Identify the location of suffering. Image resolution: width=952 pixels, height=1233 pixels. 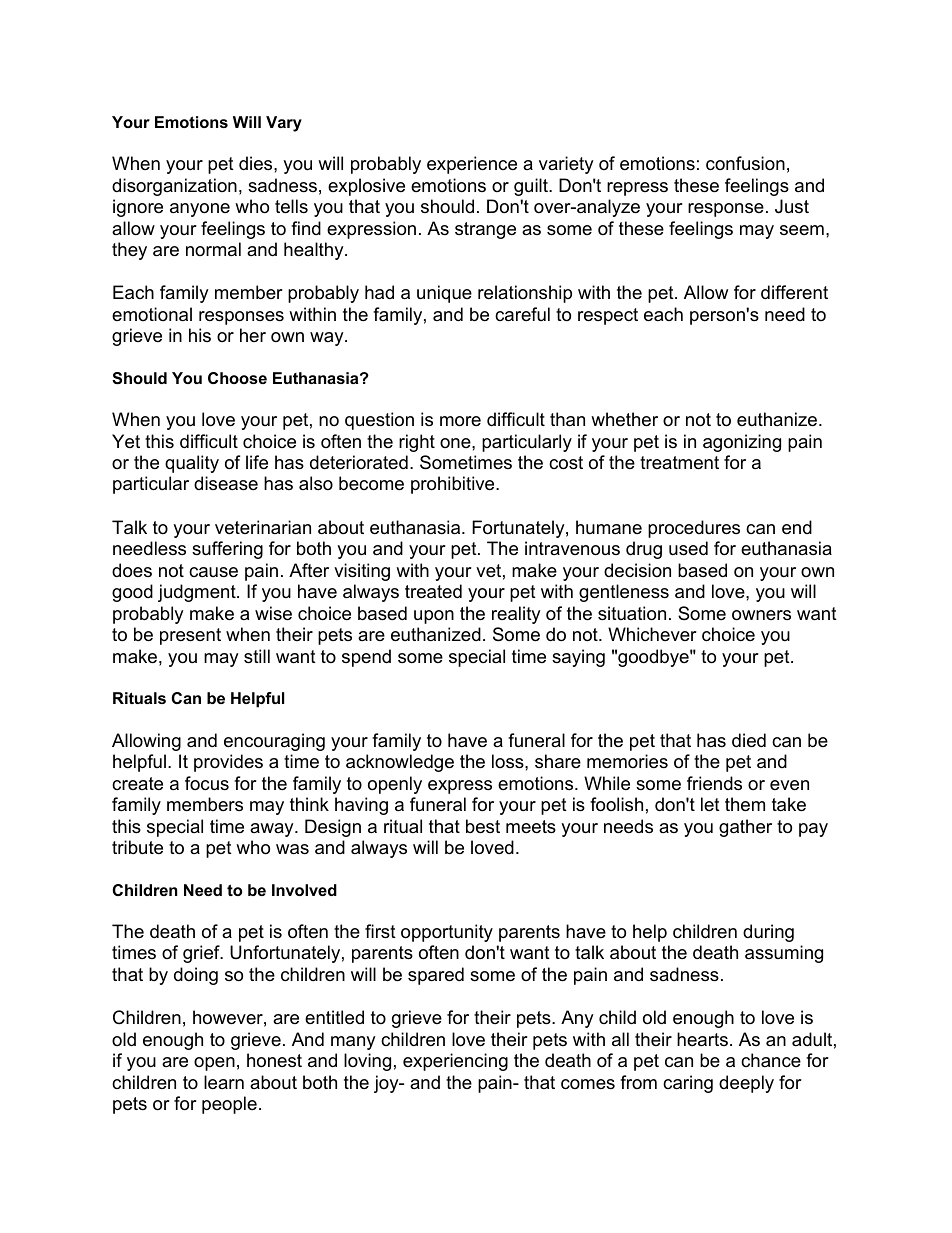
(227, 550).
